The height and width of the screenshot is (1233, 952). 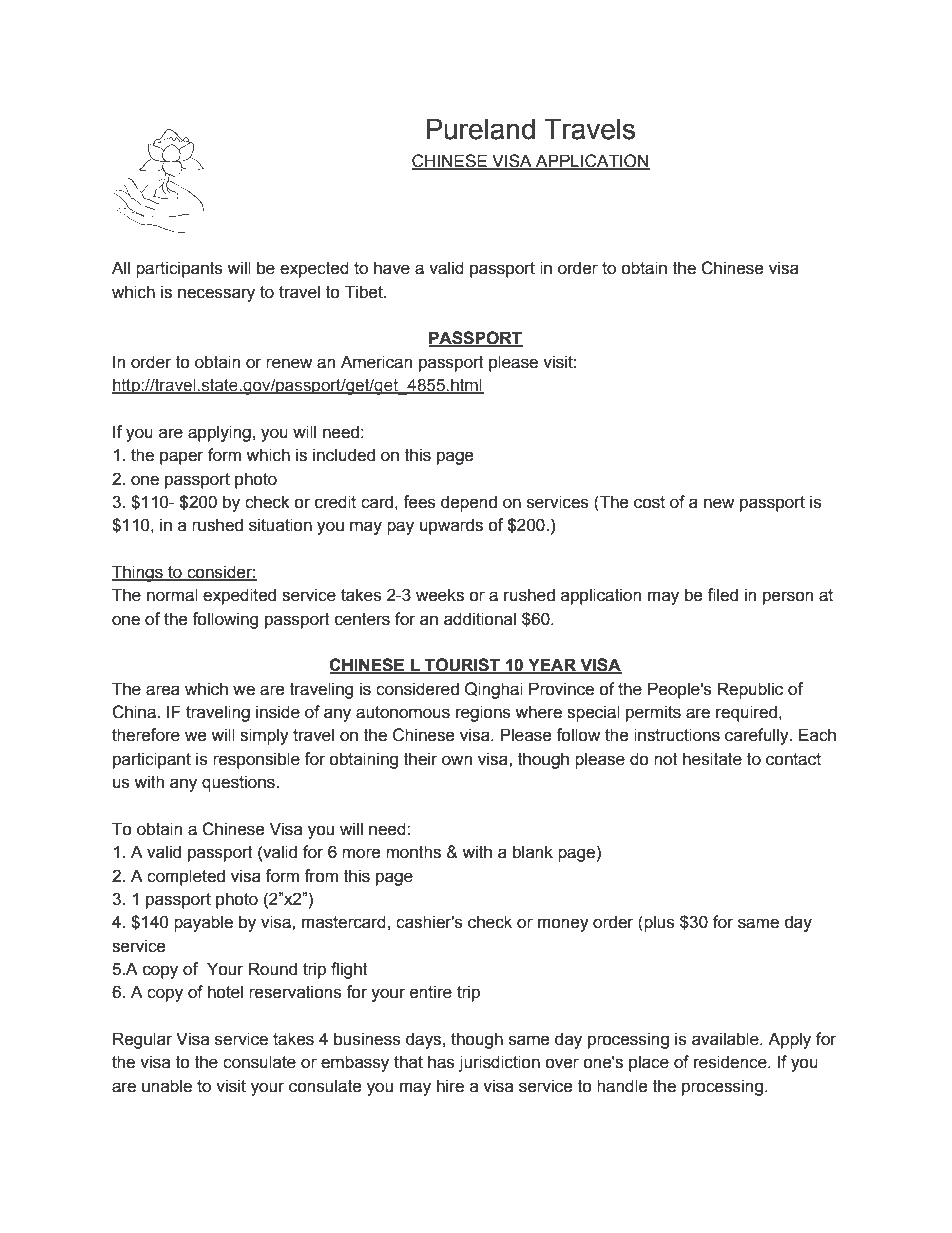 I want to click on Things, so click(x=138, y=573).
